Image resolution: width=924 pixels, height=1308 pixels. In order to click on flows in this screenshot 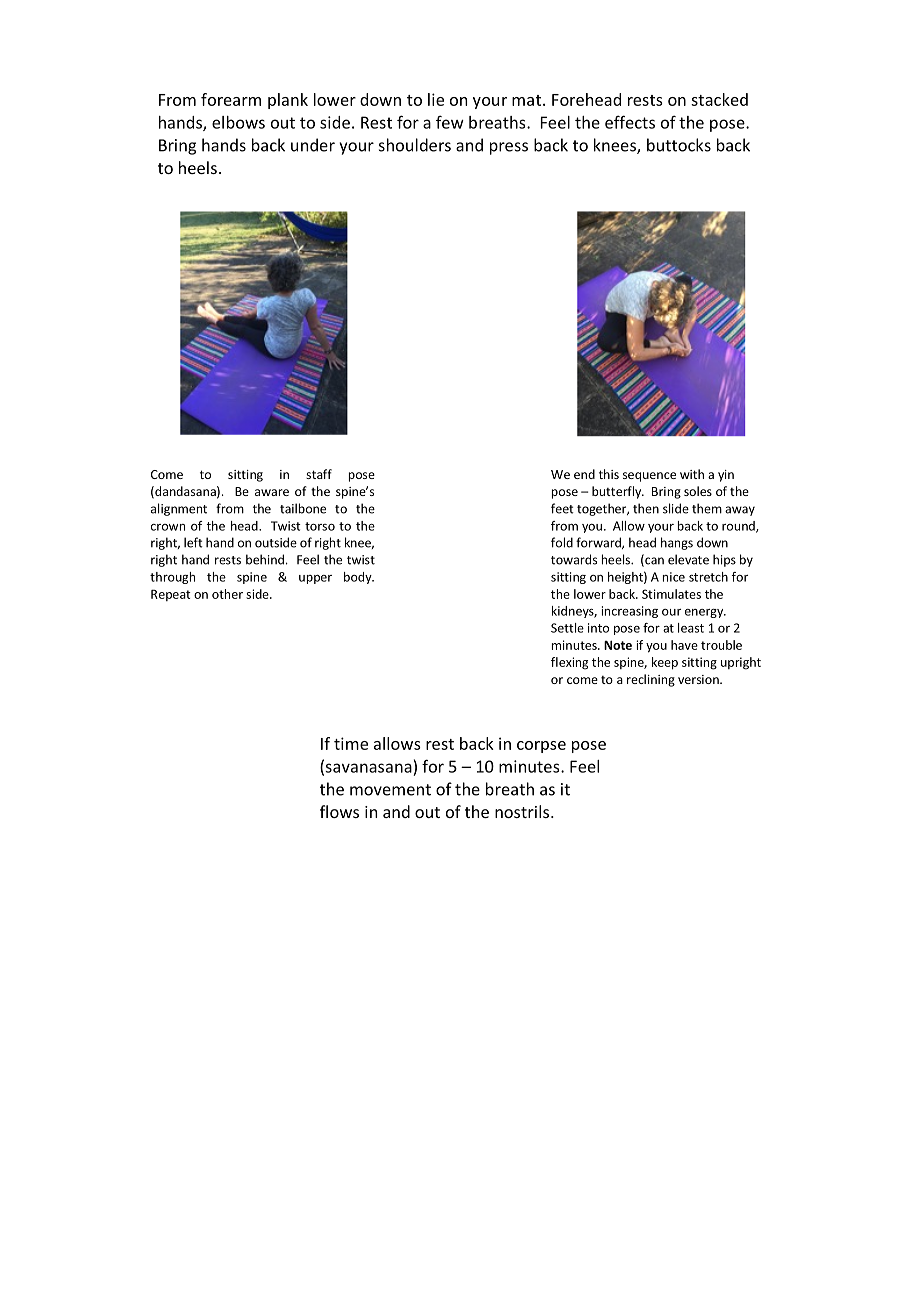, I will do `click(339, 811)`.
